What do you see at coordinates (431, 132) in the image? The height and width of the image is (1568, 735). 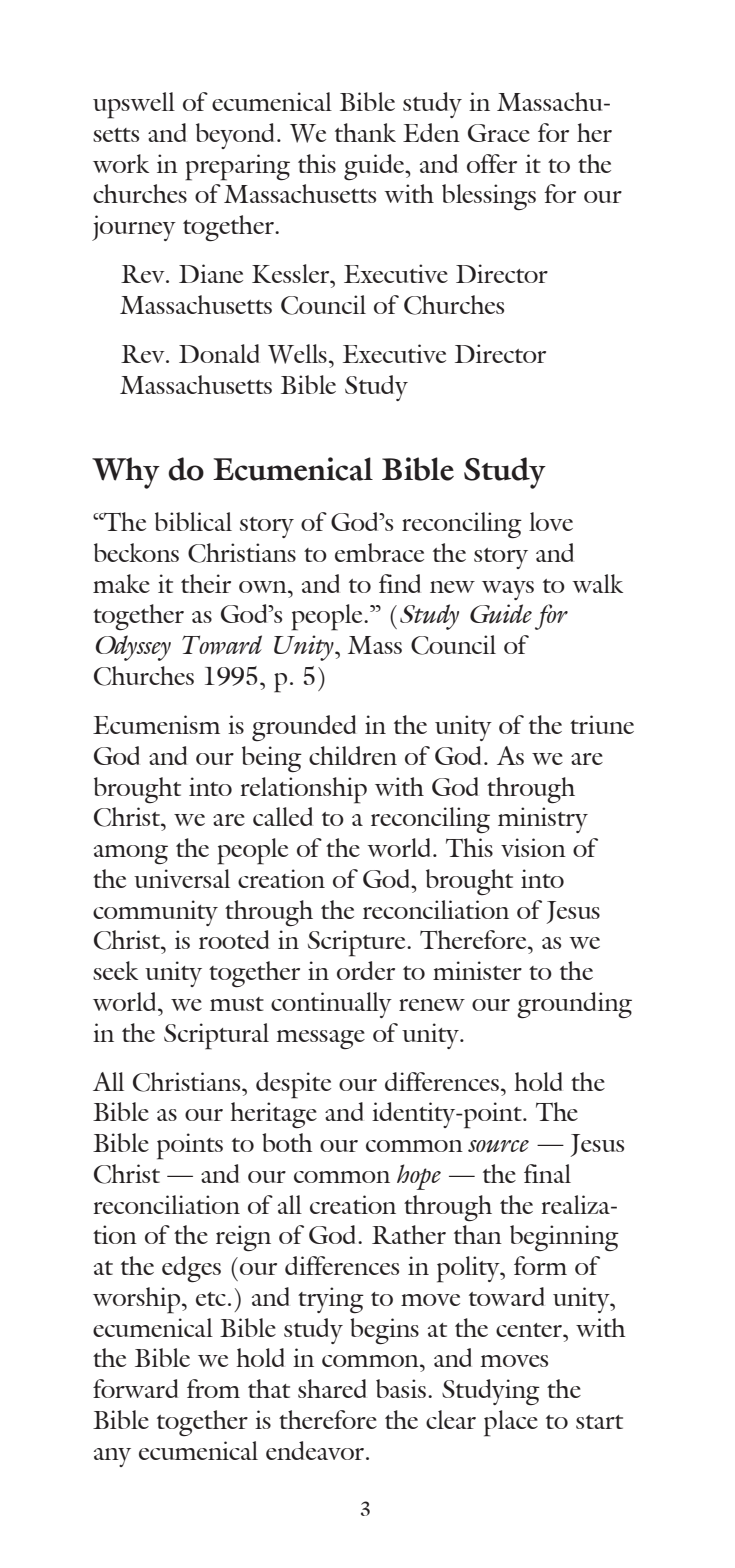 I see `Eden` at bounding box center [431, 132].
